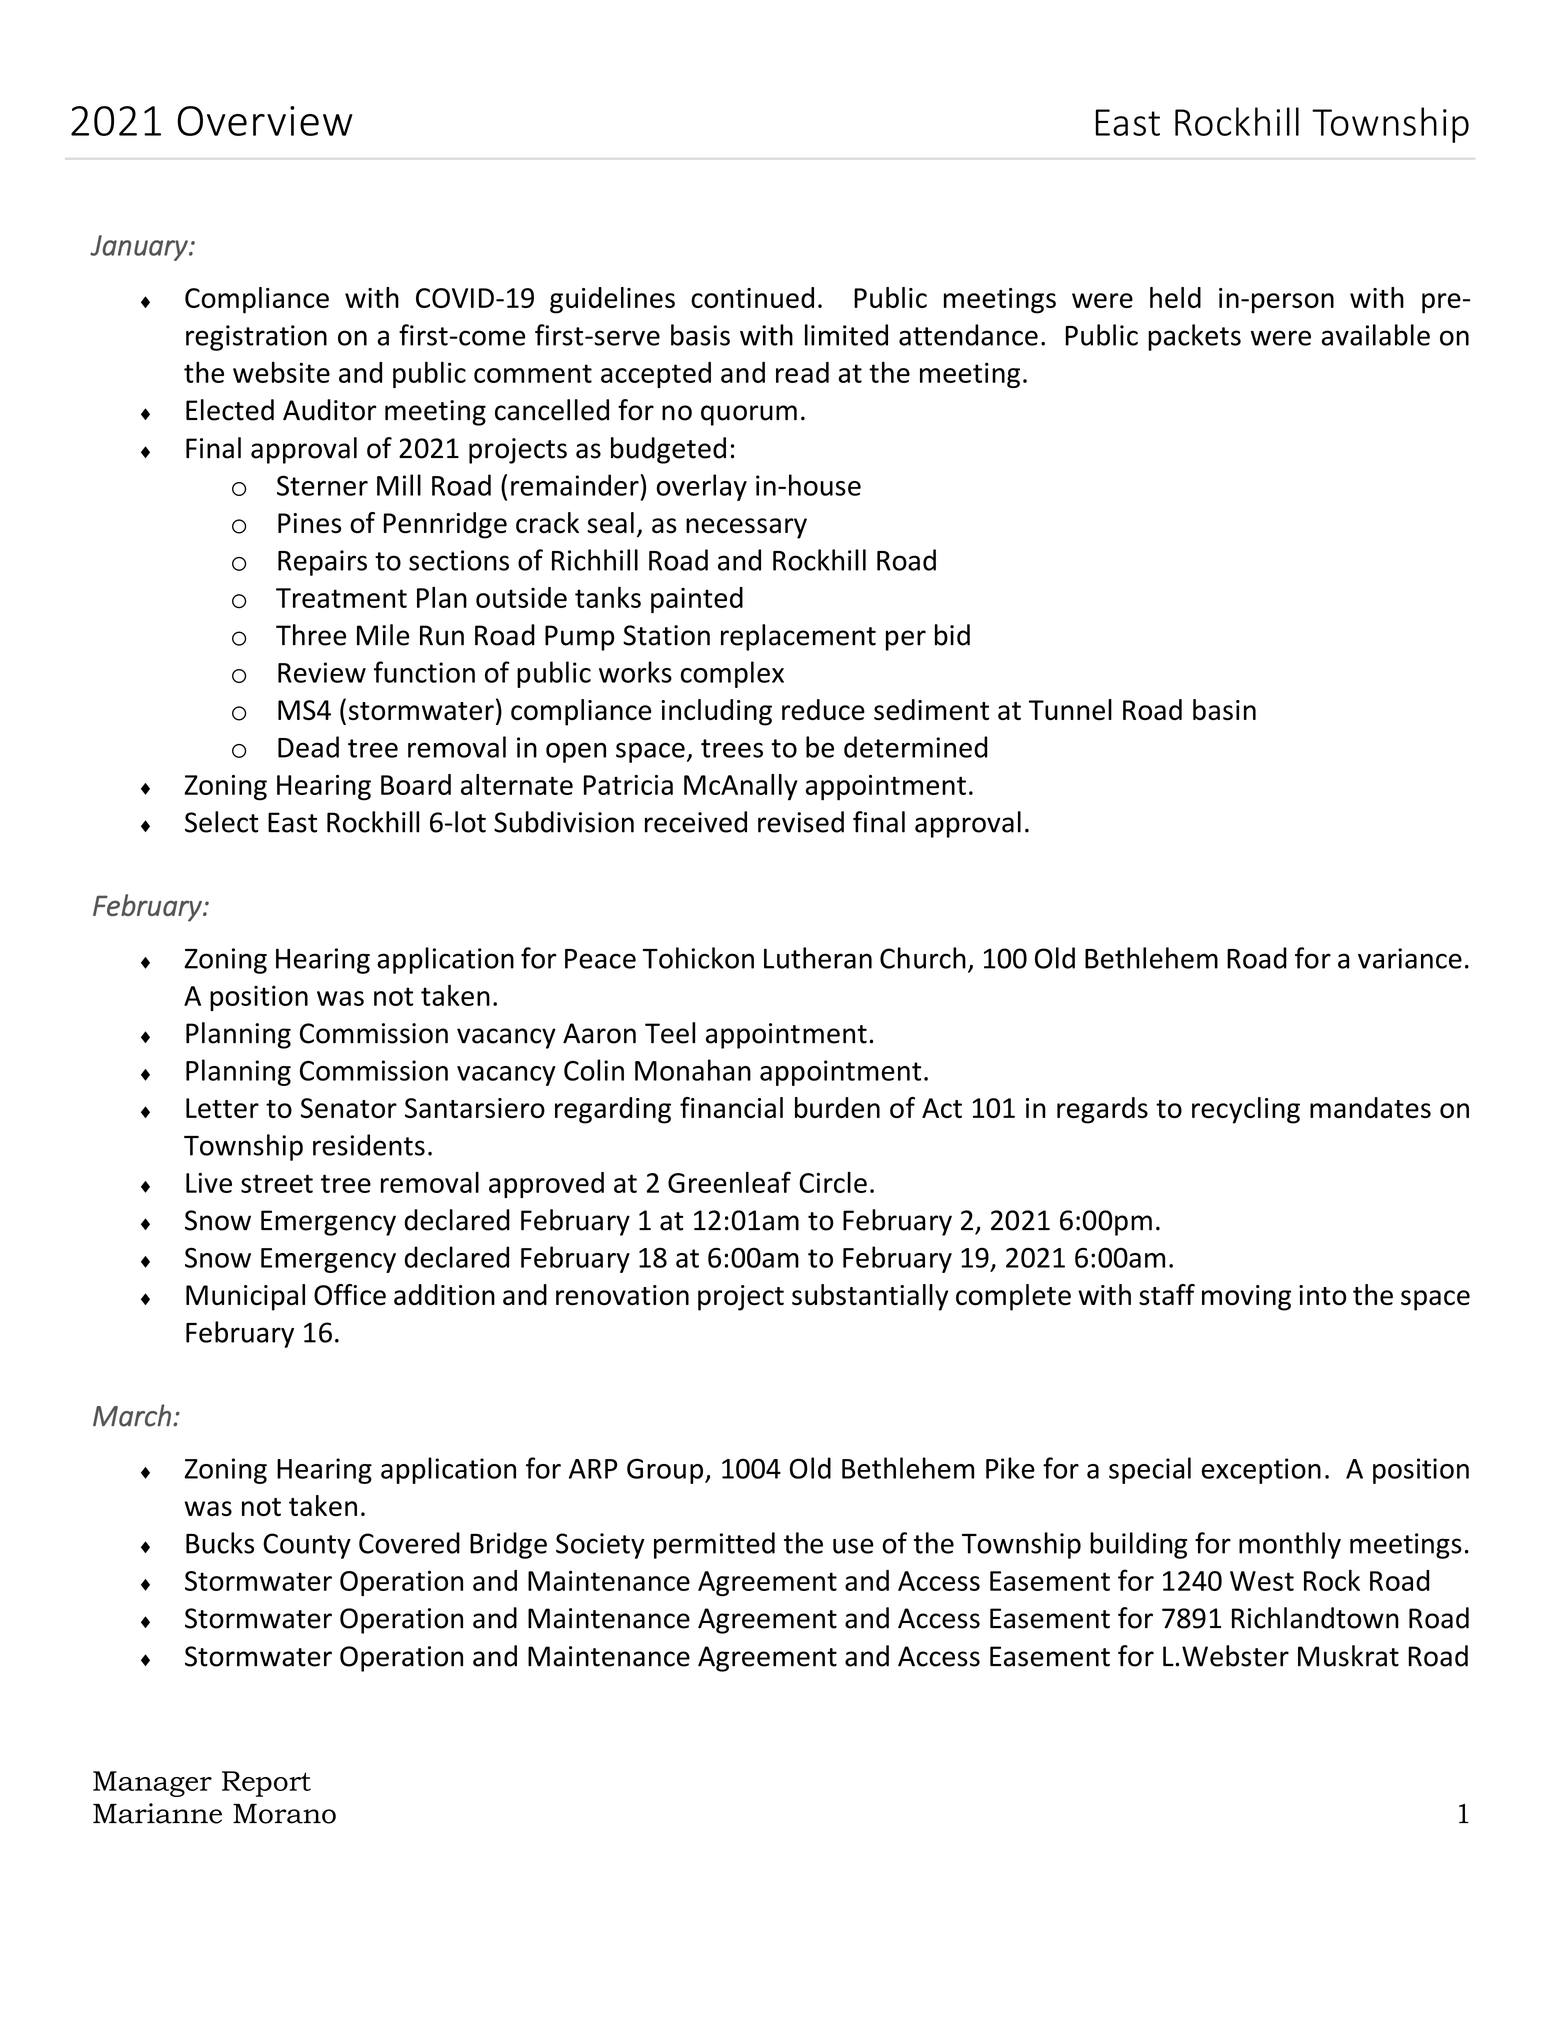 This document has height=2023, width=1563. I want to click on Report, so click(266, 1784).
